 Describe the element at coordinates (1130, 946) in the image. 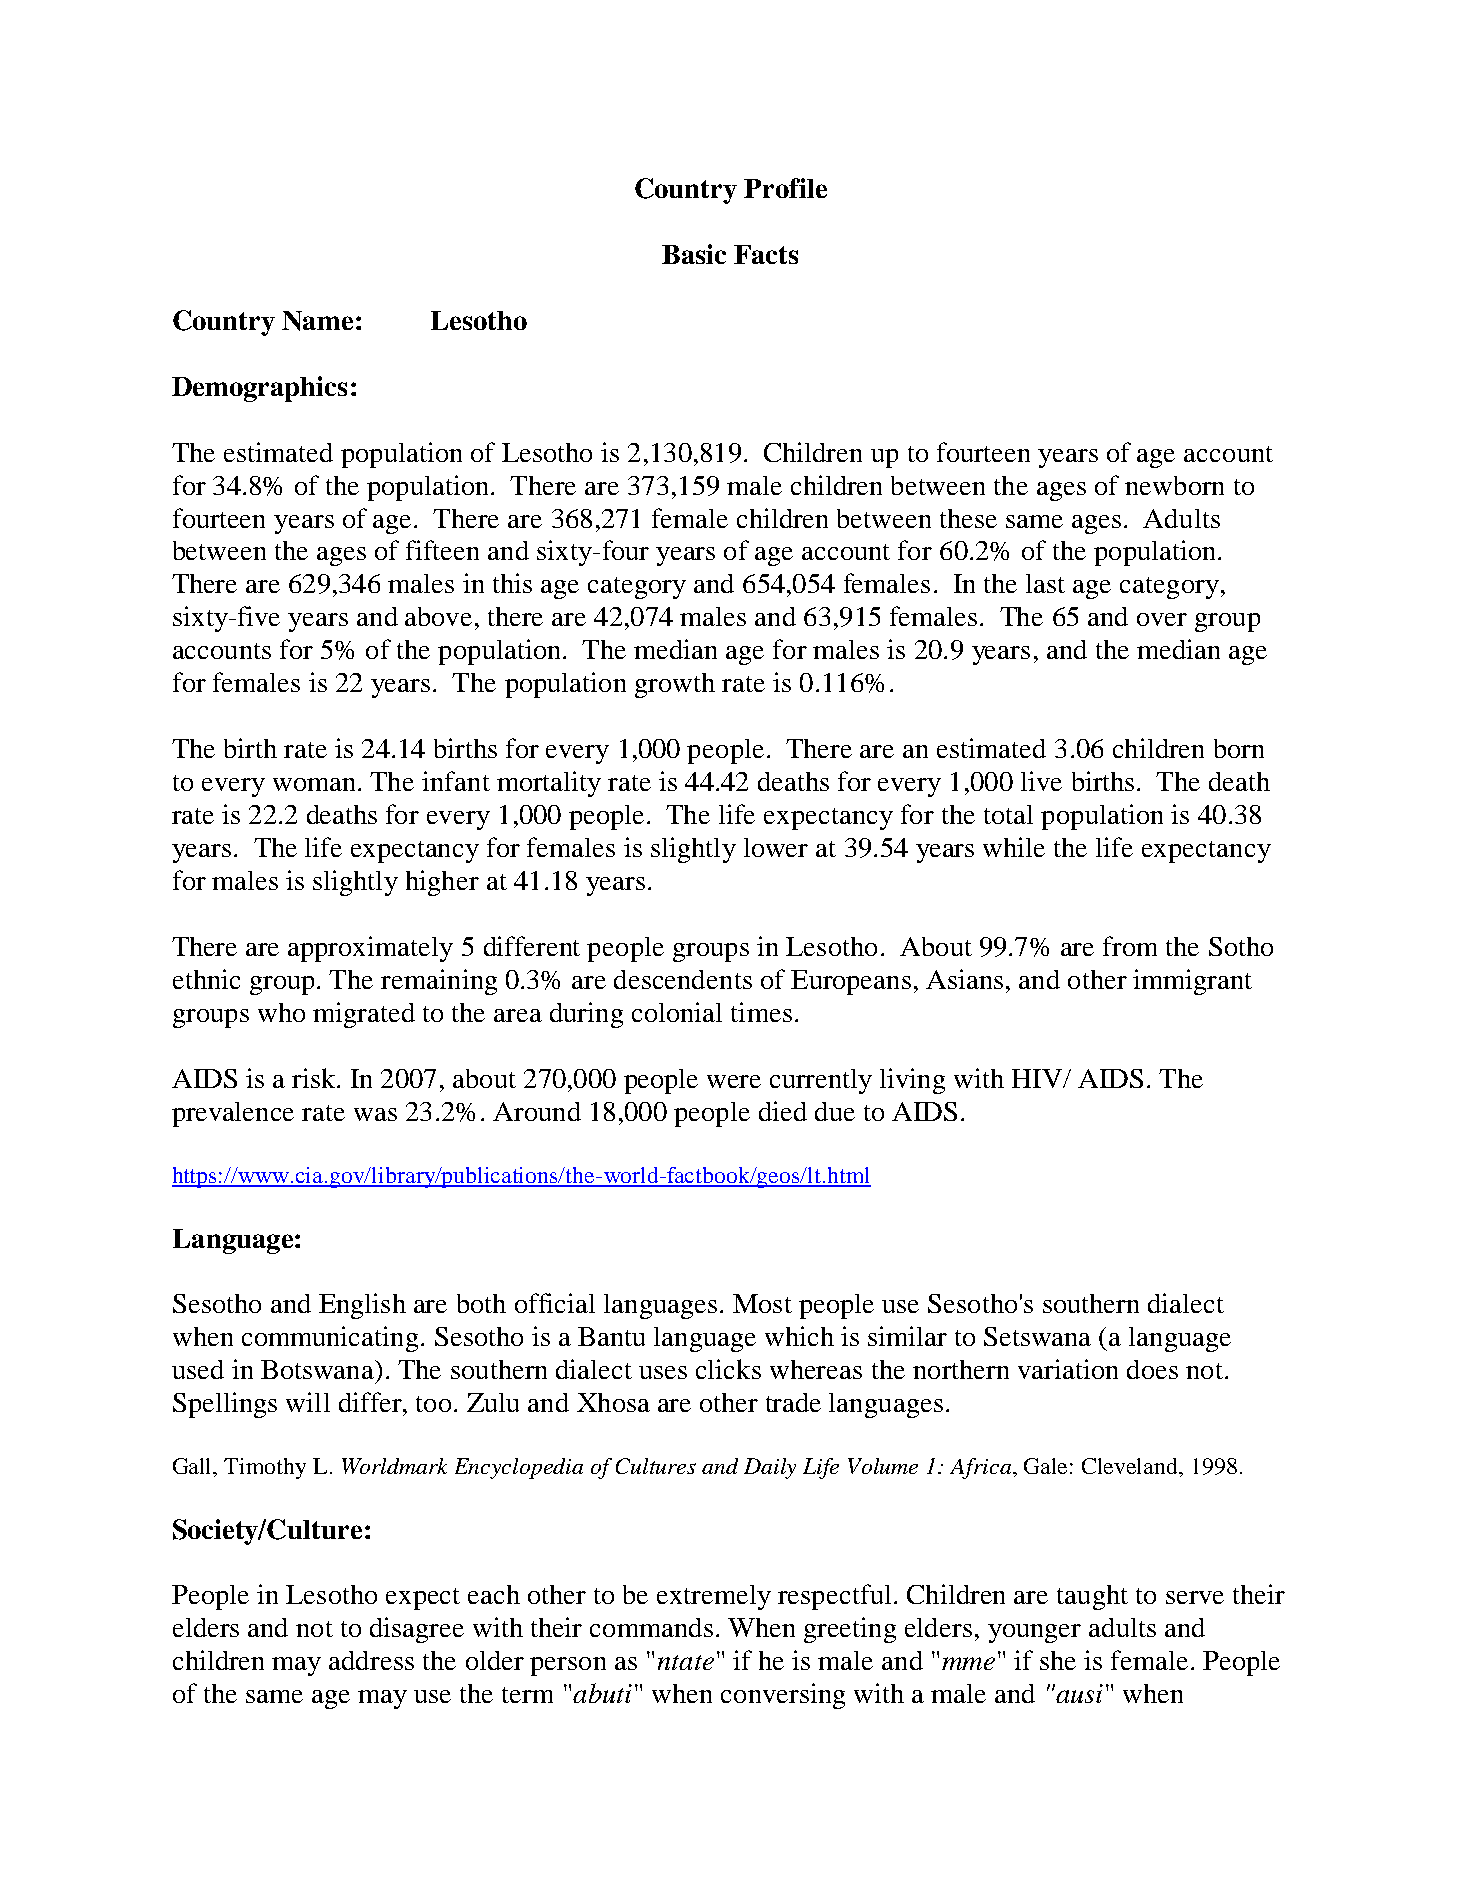

I see `from` at that location.
